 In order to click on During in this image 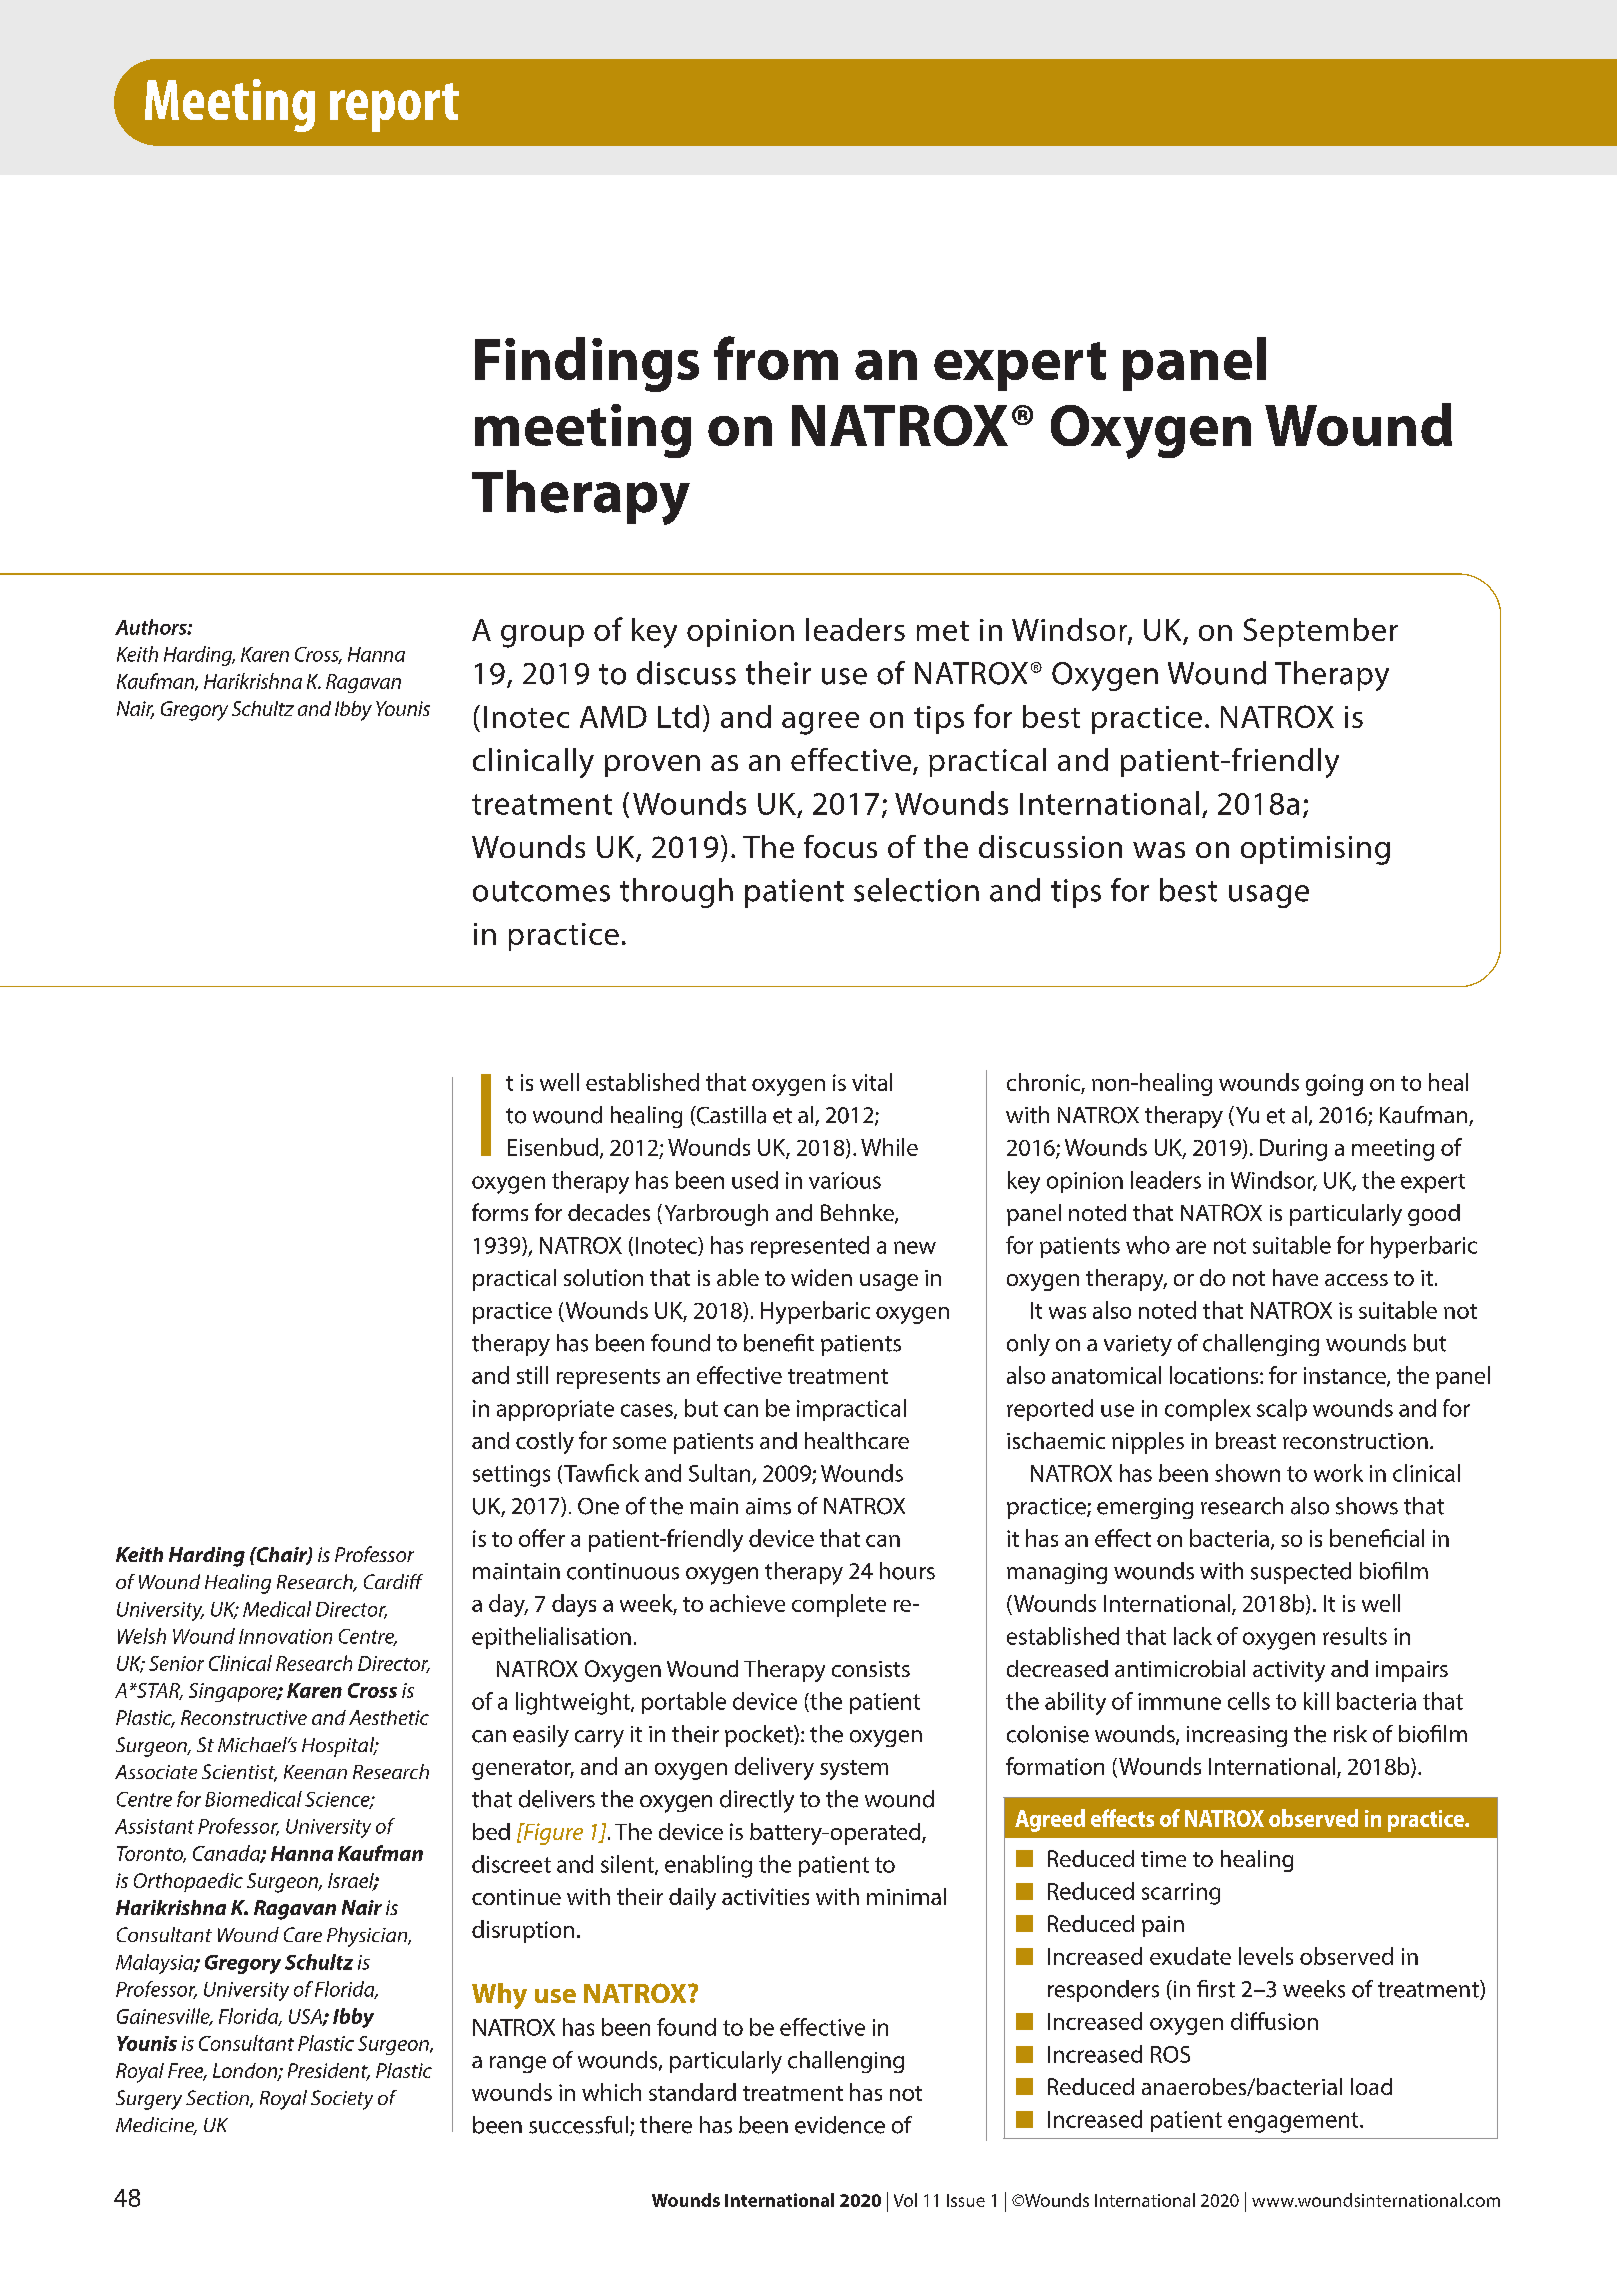, I will do `click(1293, 1150)`.
